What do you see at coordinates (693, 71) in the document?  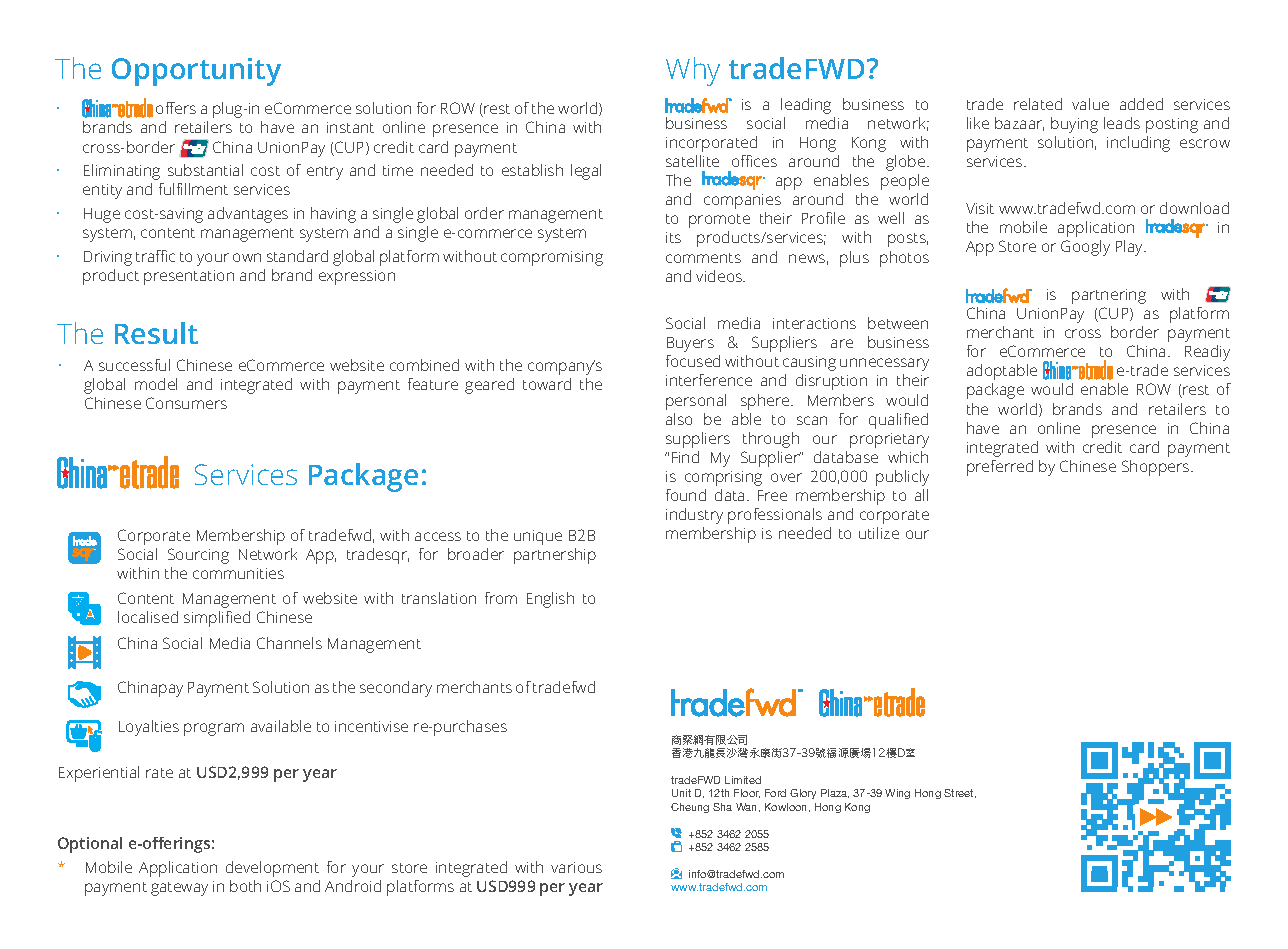 I see `Why` at bounding box center [693, 71].
